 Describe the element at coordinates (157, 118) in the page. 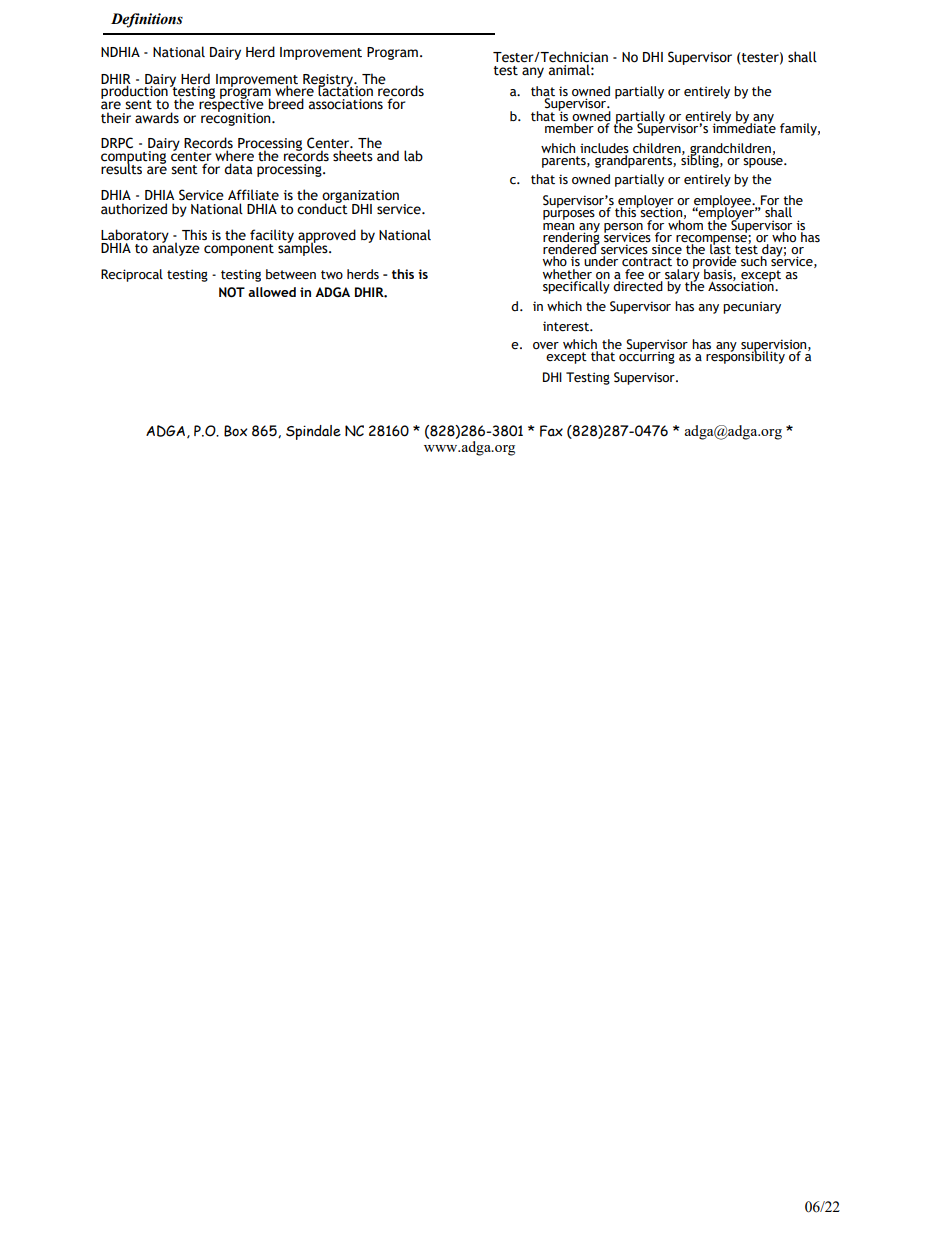

I see `awards` at that location.
